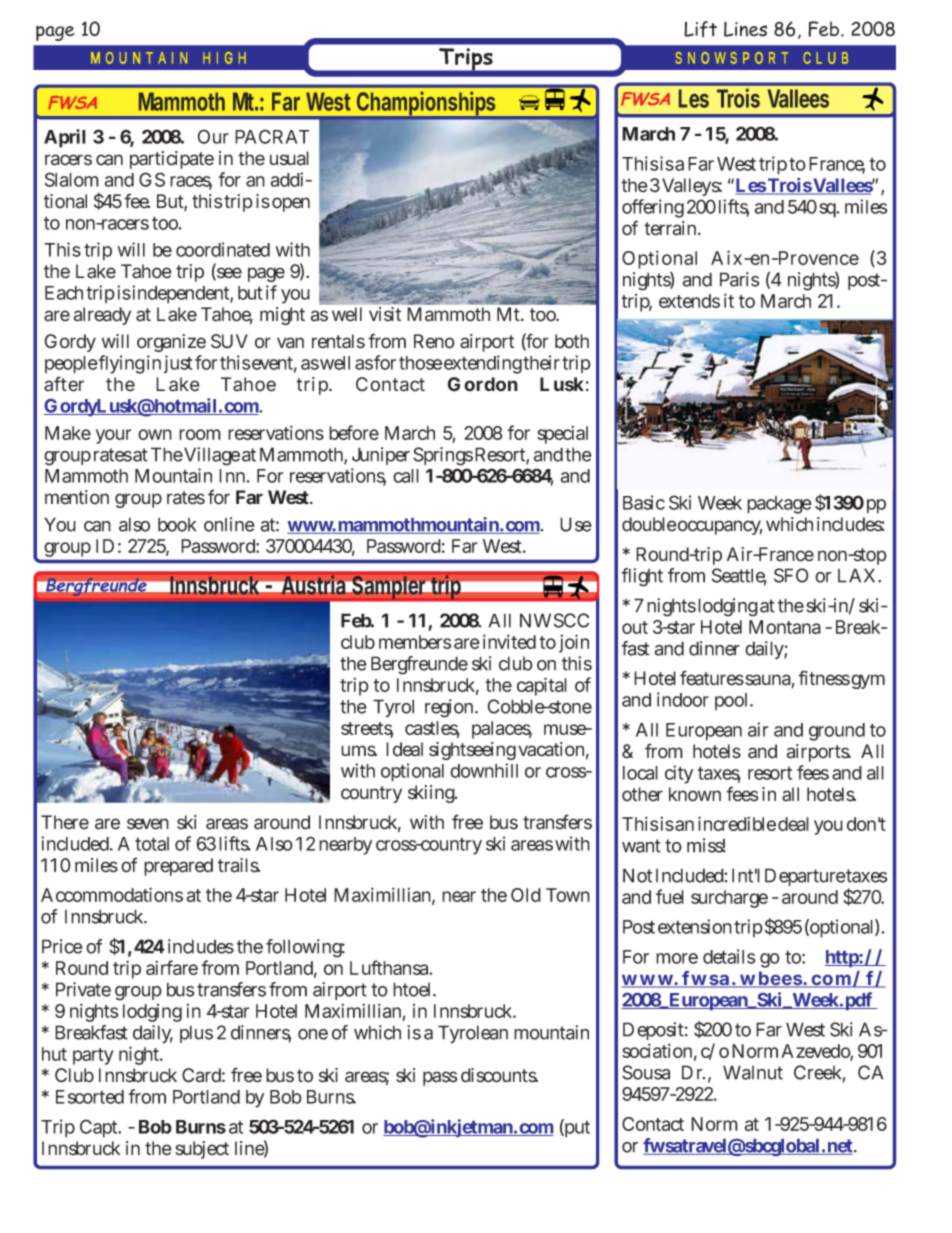 This screenshot has height=1233, width=952. What do you see at coordinates (785, 627) in the screenshot?
I see `Montana` at bounding box center [785, 627].
